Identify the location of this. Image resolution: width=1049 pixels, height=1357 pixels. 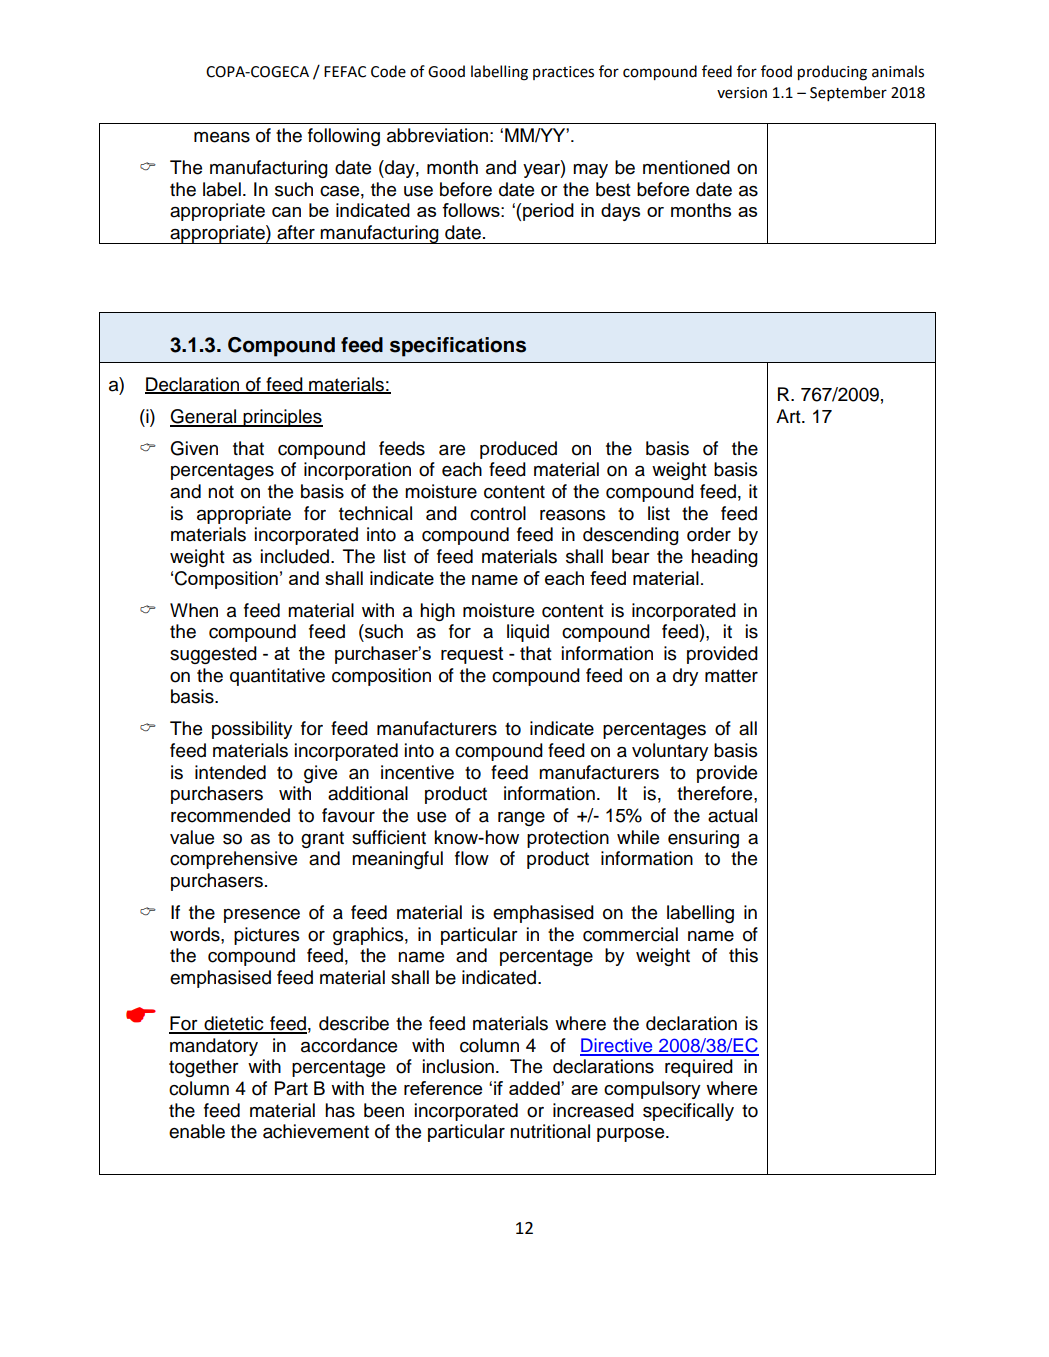
(743, 955).
